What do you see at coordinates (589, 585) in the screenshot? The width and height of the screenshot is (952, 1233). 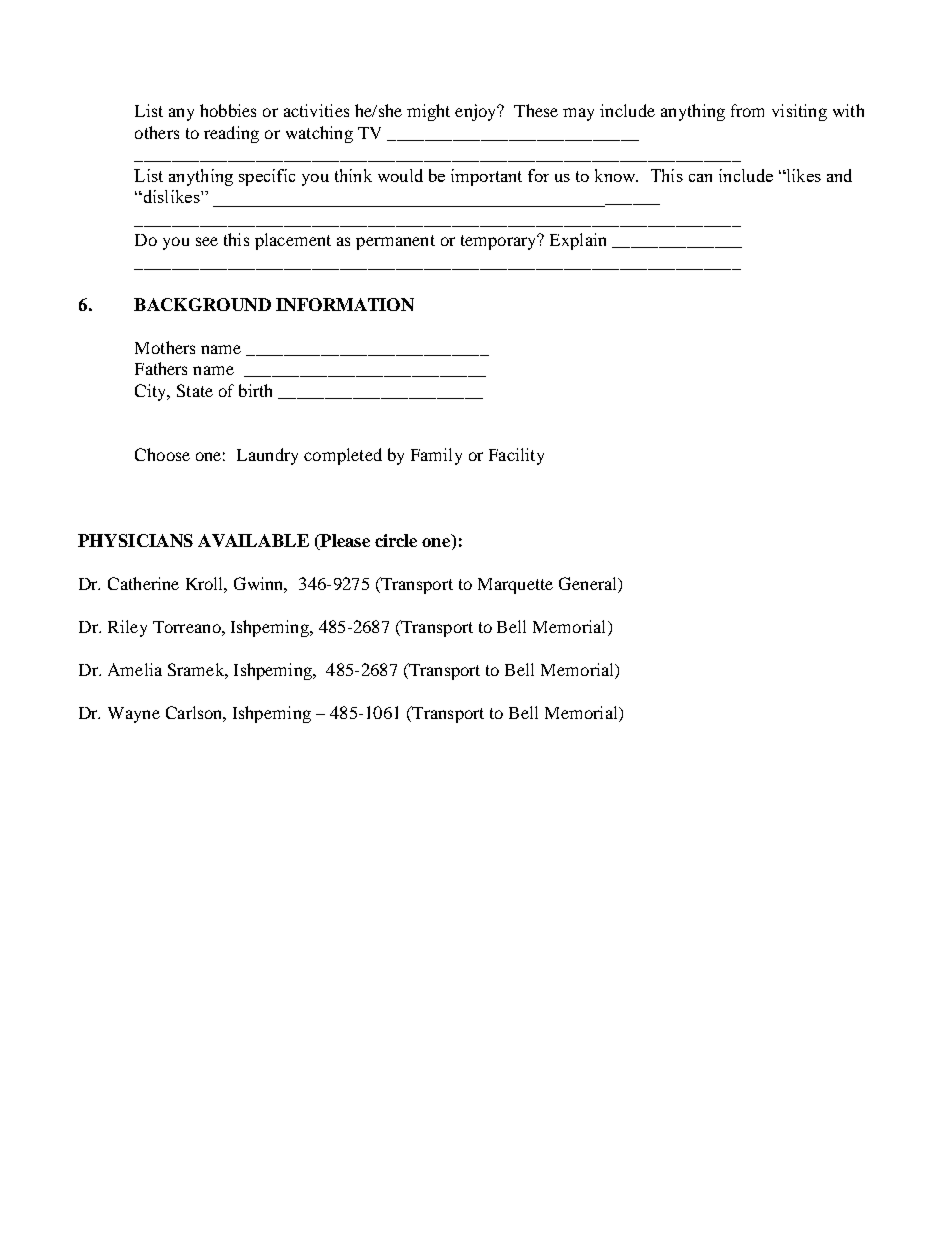 I see `General` at bounding box center [589, 585].
